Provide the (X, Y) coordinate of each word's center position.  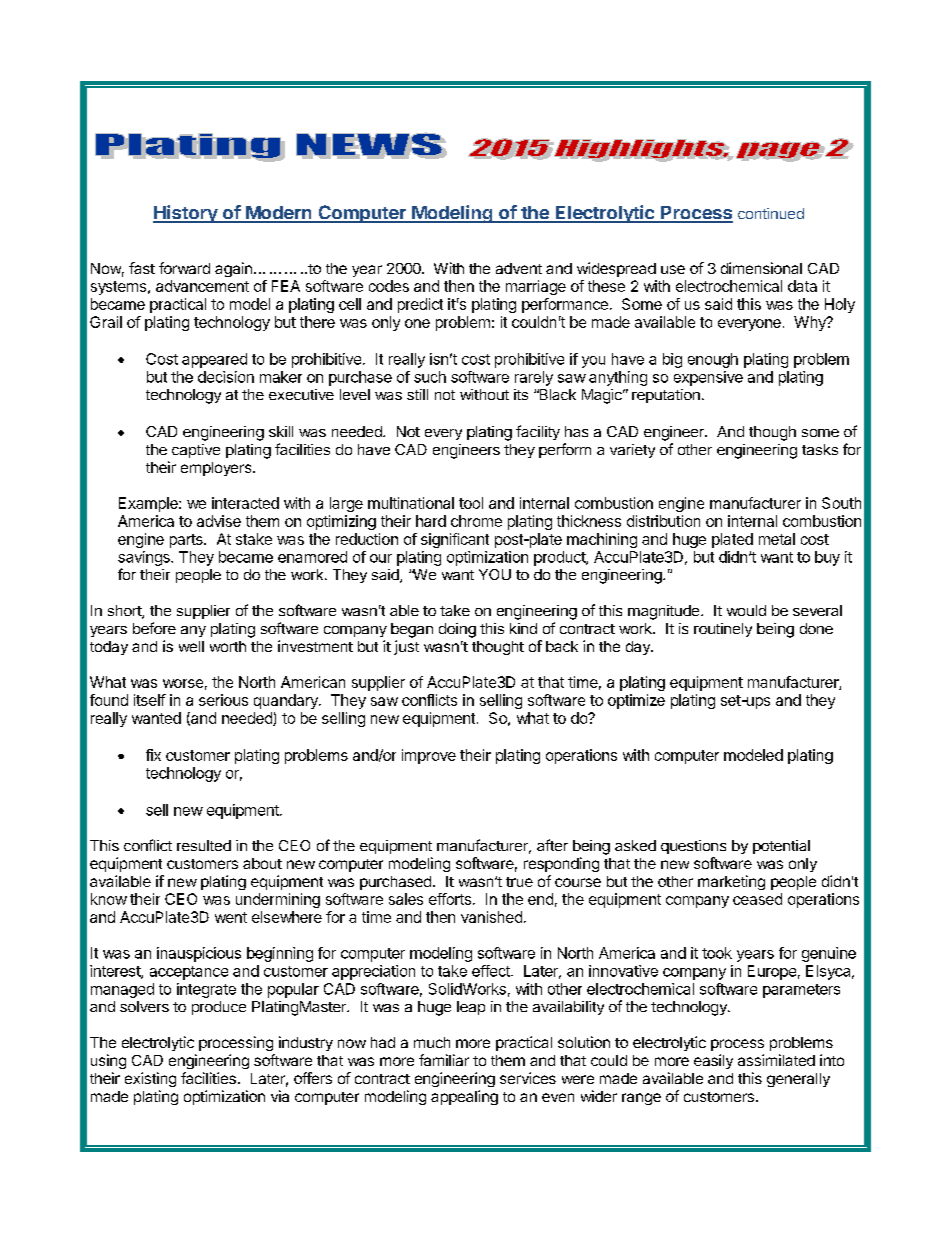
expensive (708, 378)
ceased (757, 899)
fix (153, 755)
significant (455, 540)
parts (187, 541)
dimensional (761, 268)
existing (150, 1079)
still (417, 394)
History (186, 214)
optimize (636, 701)
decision (226, 377)
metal (777, 539)
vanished (491, 917)
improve (429, 756)
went (231, 917)
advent (519, 268)
